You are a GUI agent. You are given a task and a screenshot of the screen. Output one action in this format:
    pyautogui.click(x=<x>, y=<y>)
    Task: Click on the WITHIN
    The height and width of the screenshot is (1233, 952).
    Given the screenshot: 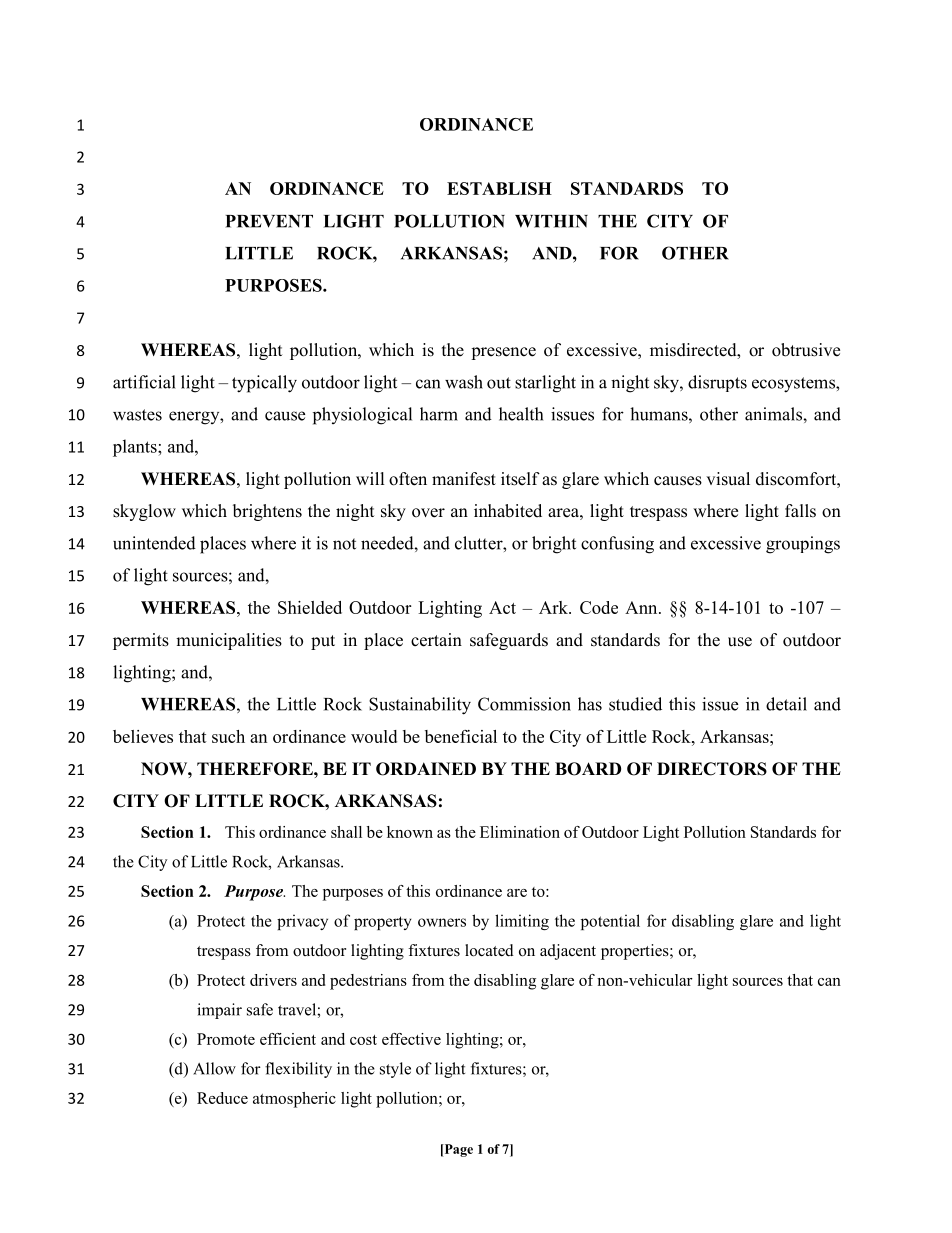 What is the action you would take?
    pyautogui.click(x=551, y=221)
